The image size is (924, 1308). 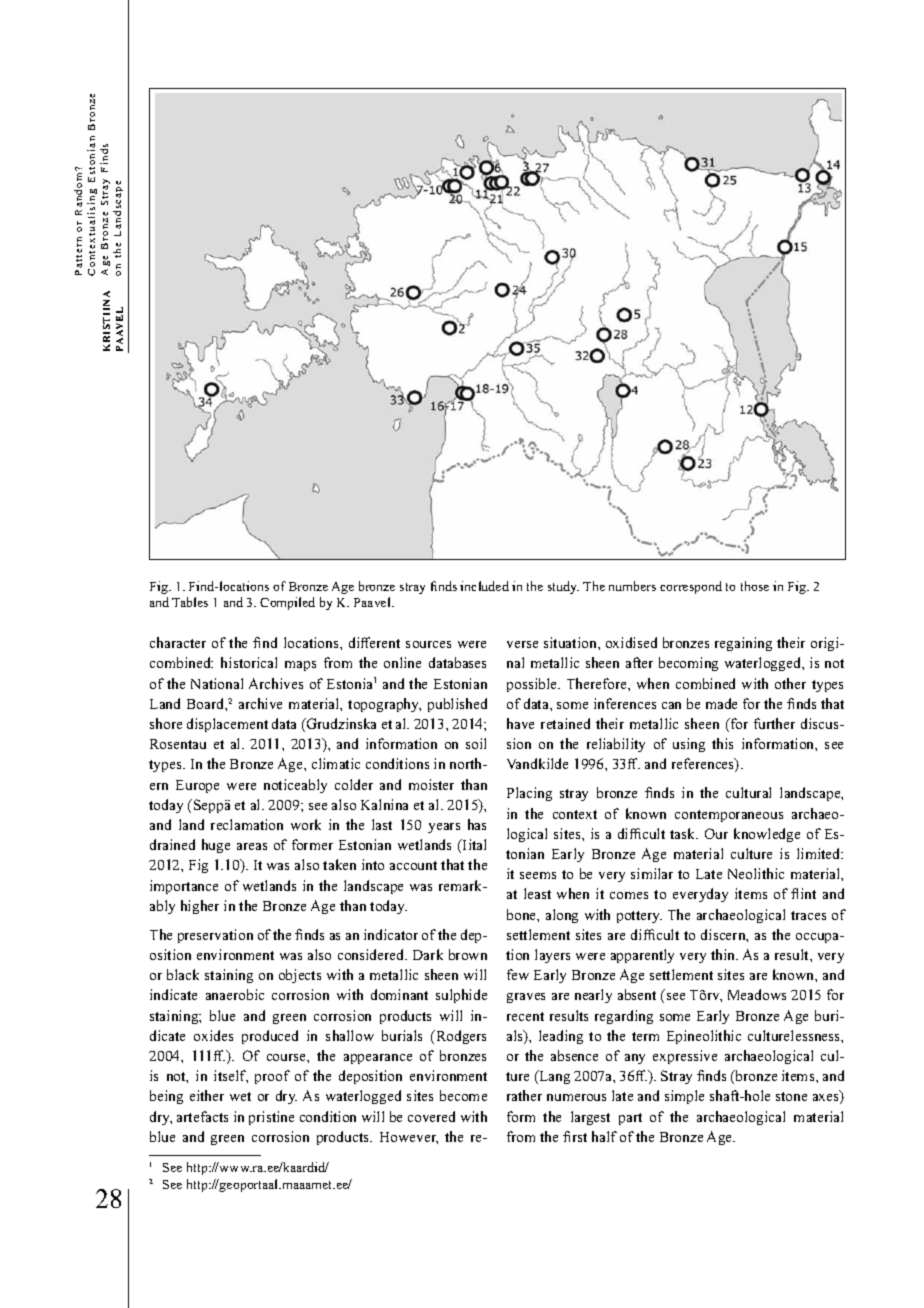 I want to click on stone, so click(x=791, y=1096).
